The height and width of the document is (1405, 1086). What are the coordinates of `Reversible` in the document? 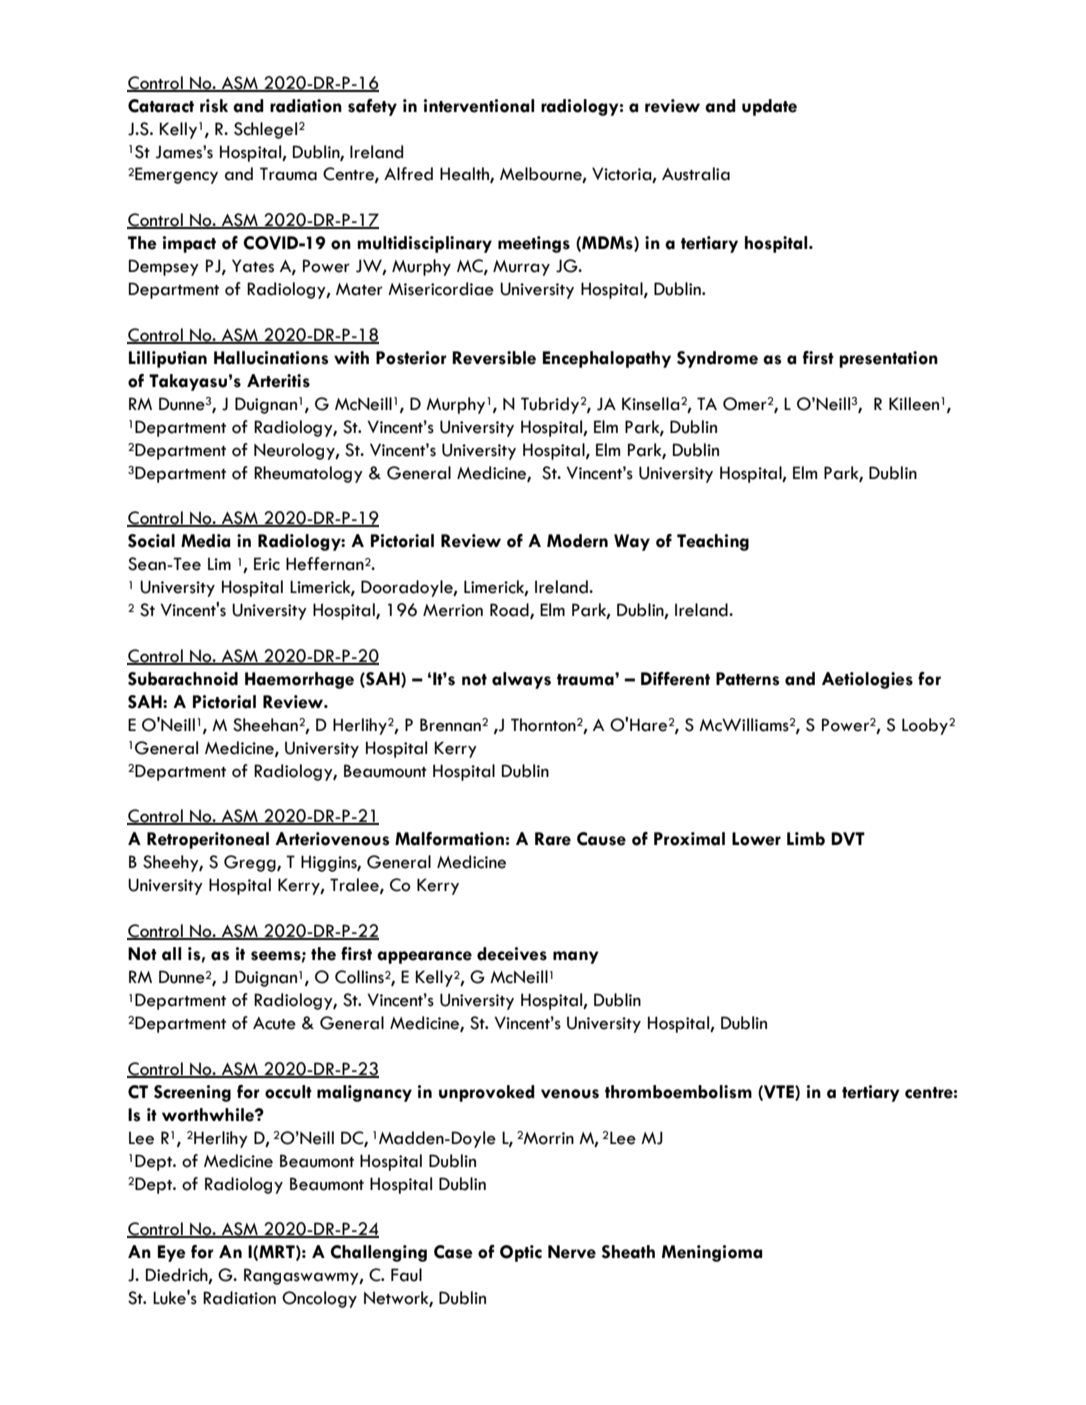 It's located at (494, 358).
